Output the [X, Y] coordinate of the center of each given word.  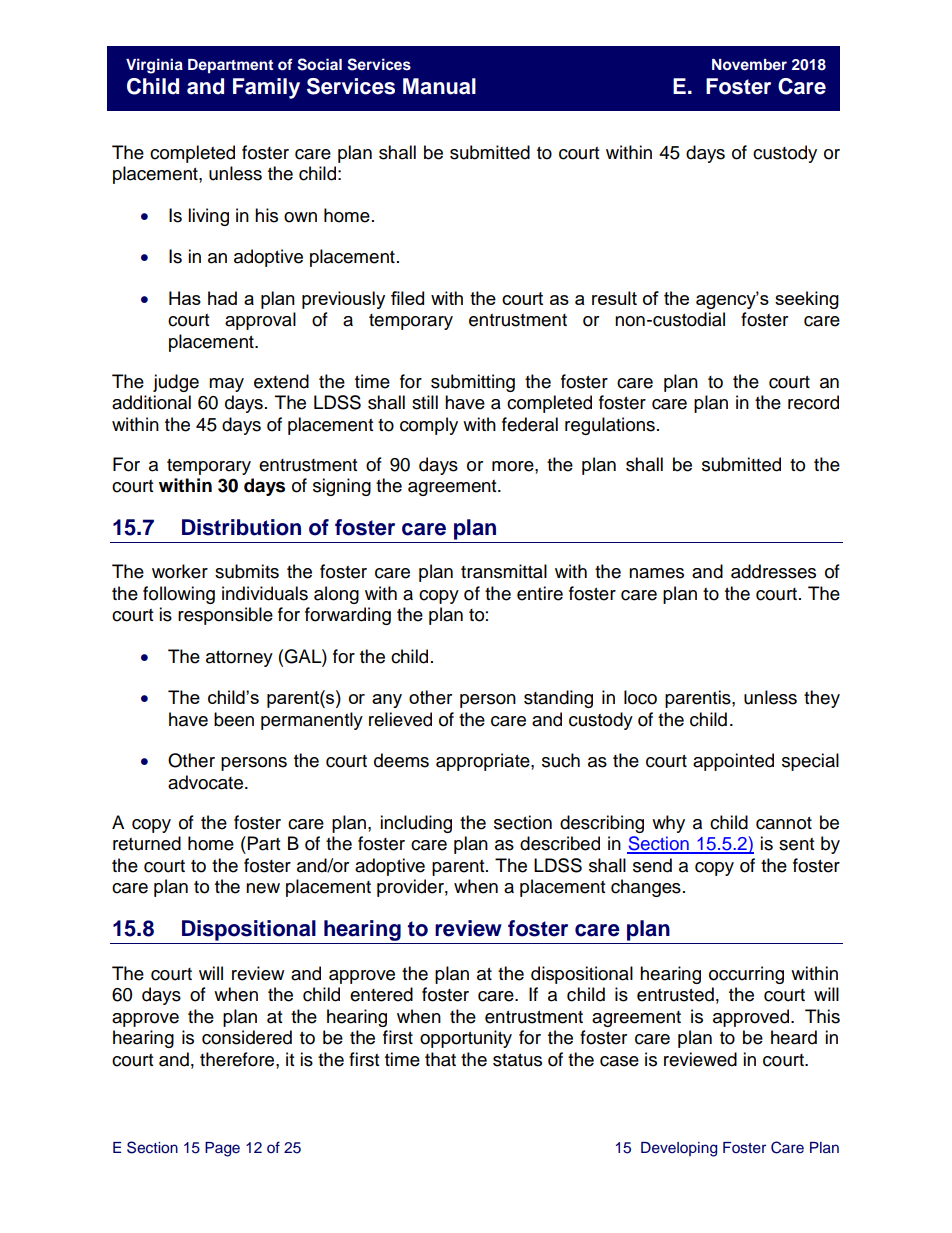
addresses [773, 571]
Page [222, 1149]
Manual [439, 86]
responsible [225, 616]
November [749, 64]
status [517, 1060]
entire [540, 593]
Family [266, 88]
